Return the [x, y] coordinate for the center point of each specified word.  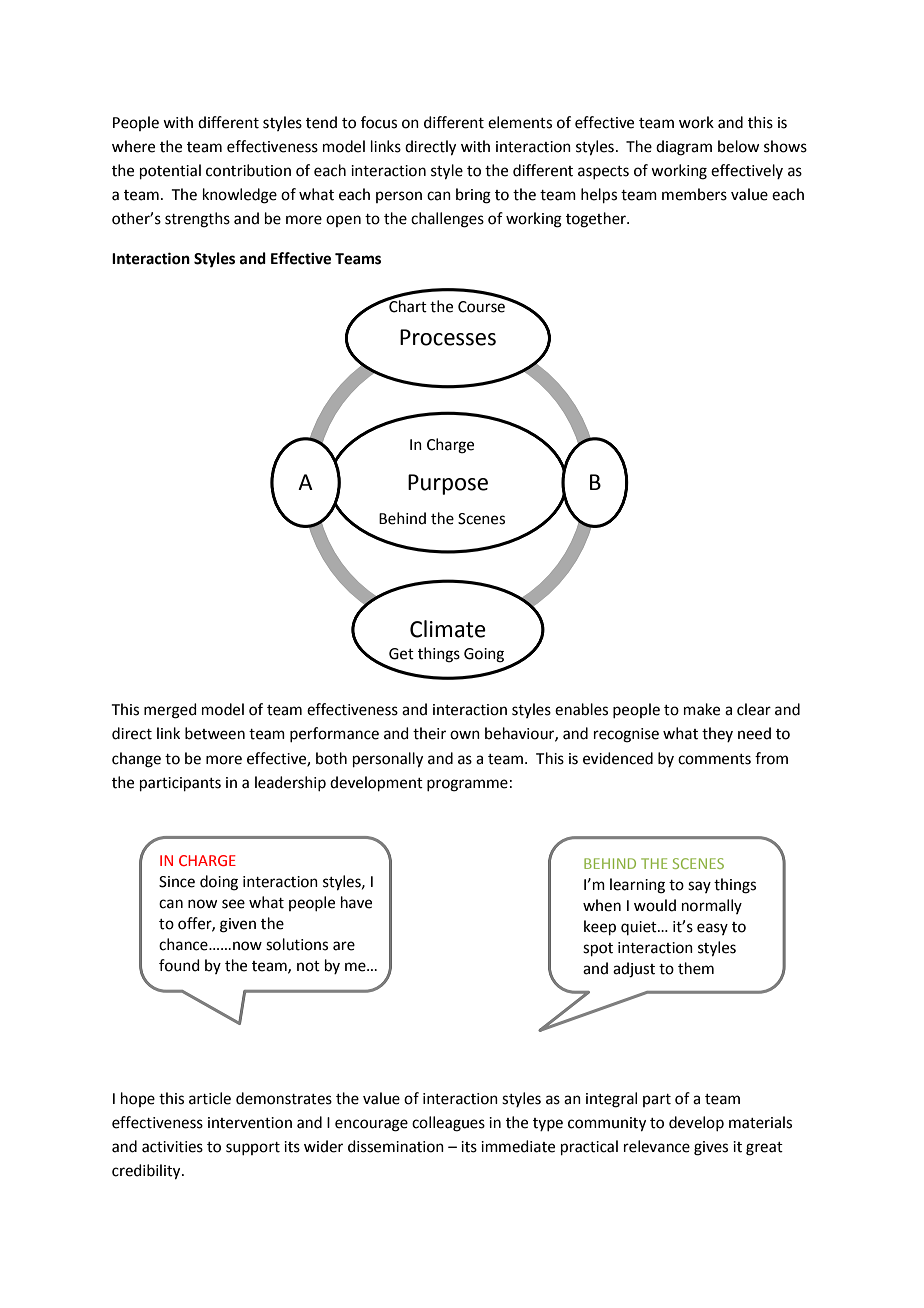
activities [172, 1147]
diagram [684, 148]
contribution [248, 170]
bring [473, 196]
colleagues [448, 1124]
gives [711, 1148]
